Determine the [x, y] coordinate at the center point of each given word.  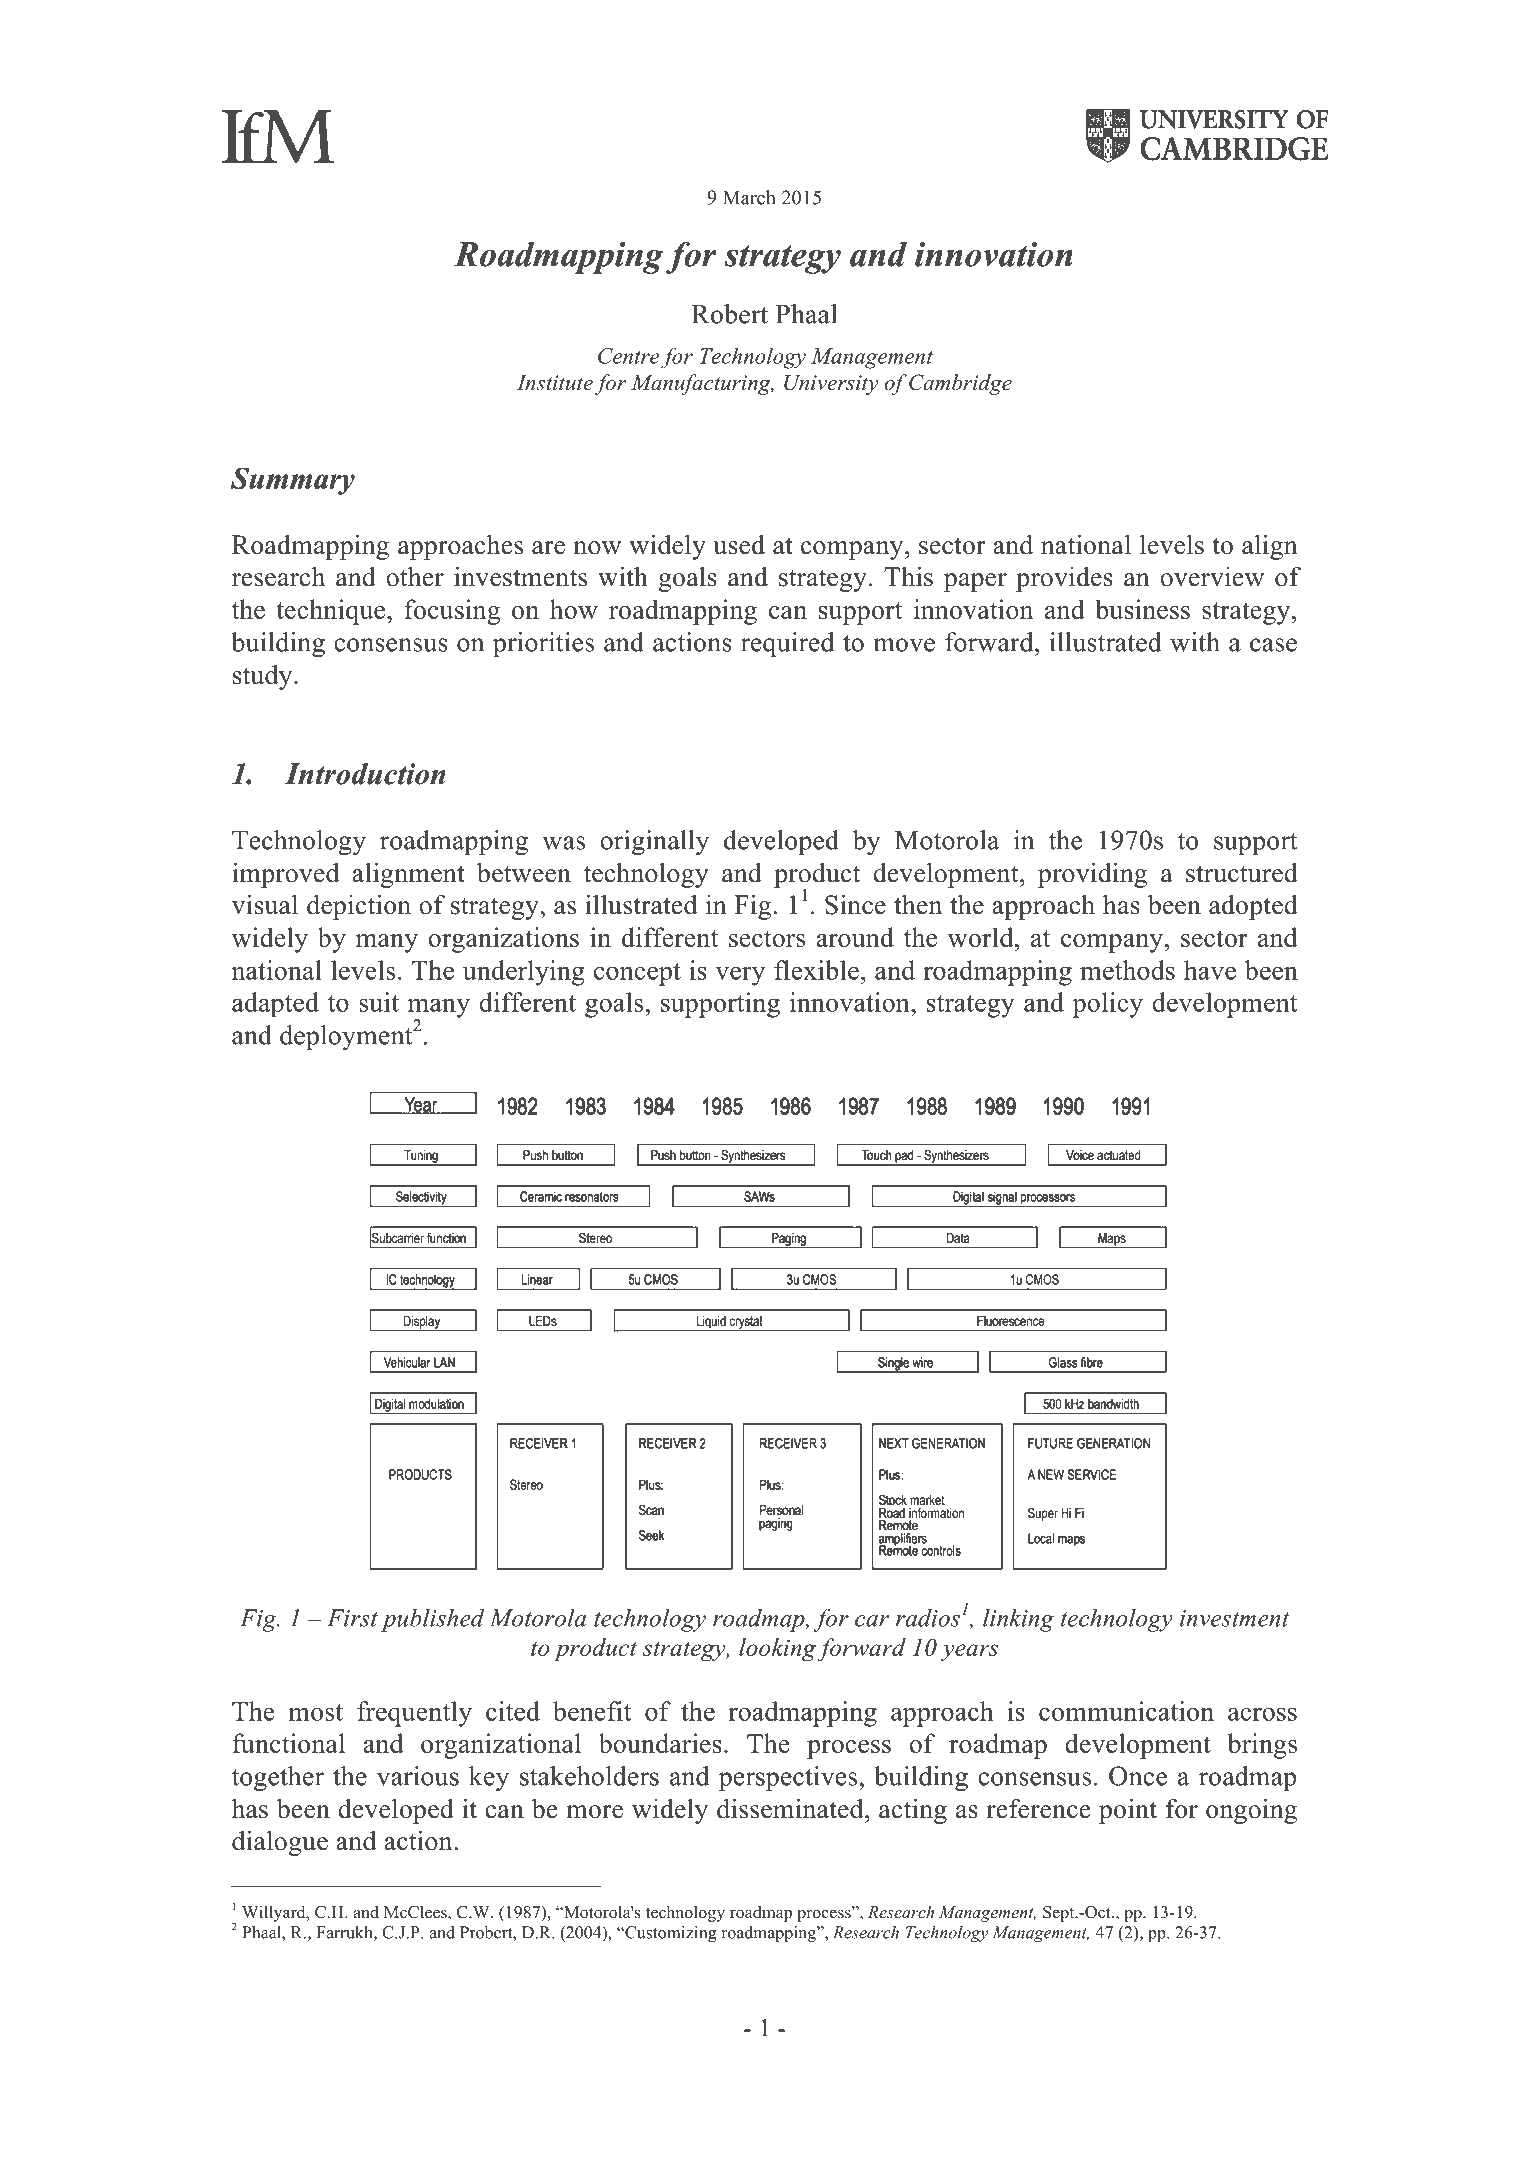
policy [1108, 1005]
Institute [555, 383]
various [418, 1776]
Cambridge [960, 384]
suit [379, 1002]
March [749, 197]
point [1128, 1811]
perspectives [789, 1778]
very [740, 976]
